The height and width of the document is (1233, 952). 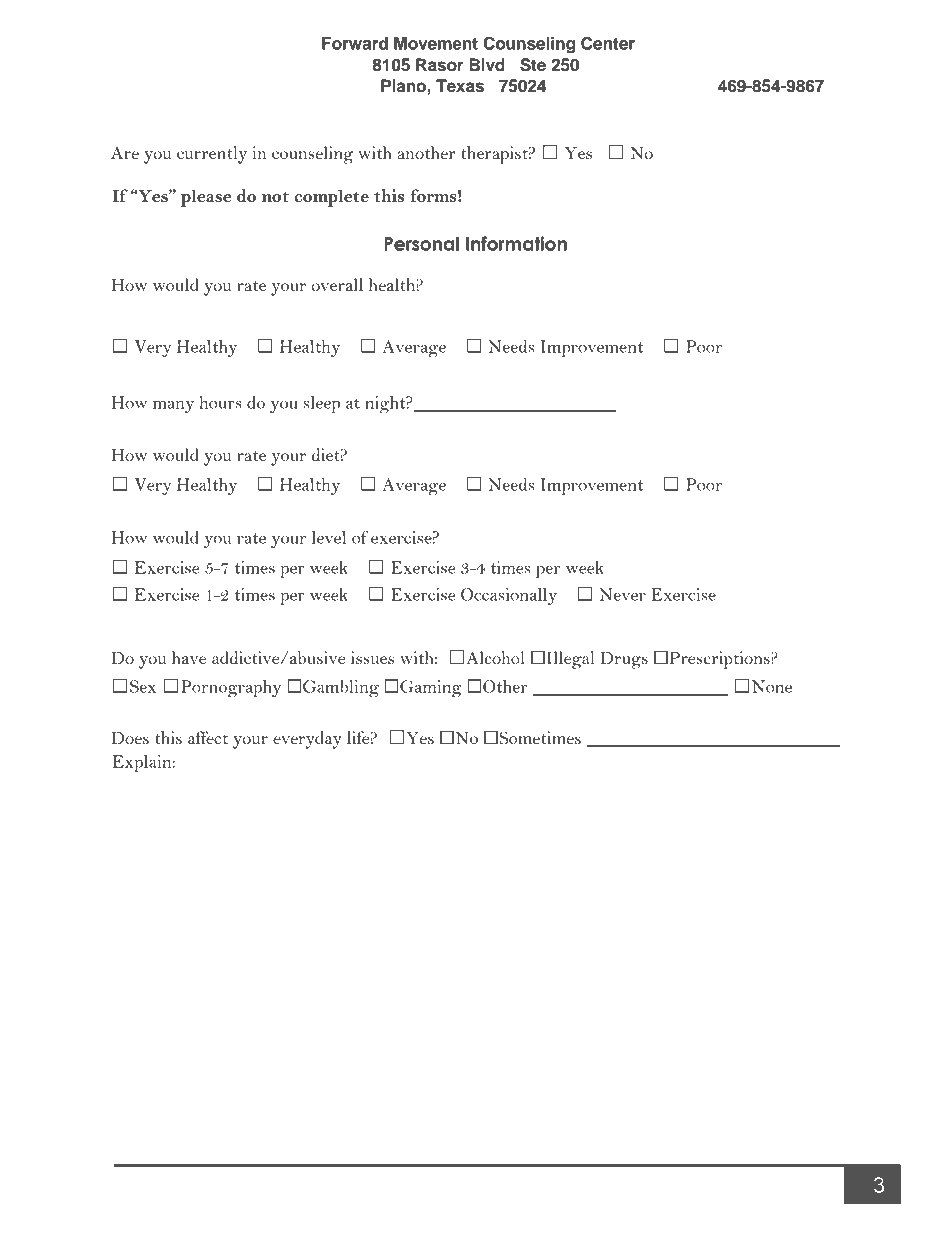 I want to click on Gambling, so click(x=341, y=688).
